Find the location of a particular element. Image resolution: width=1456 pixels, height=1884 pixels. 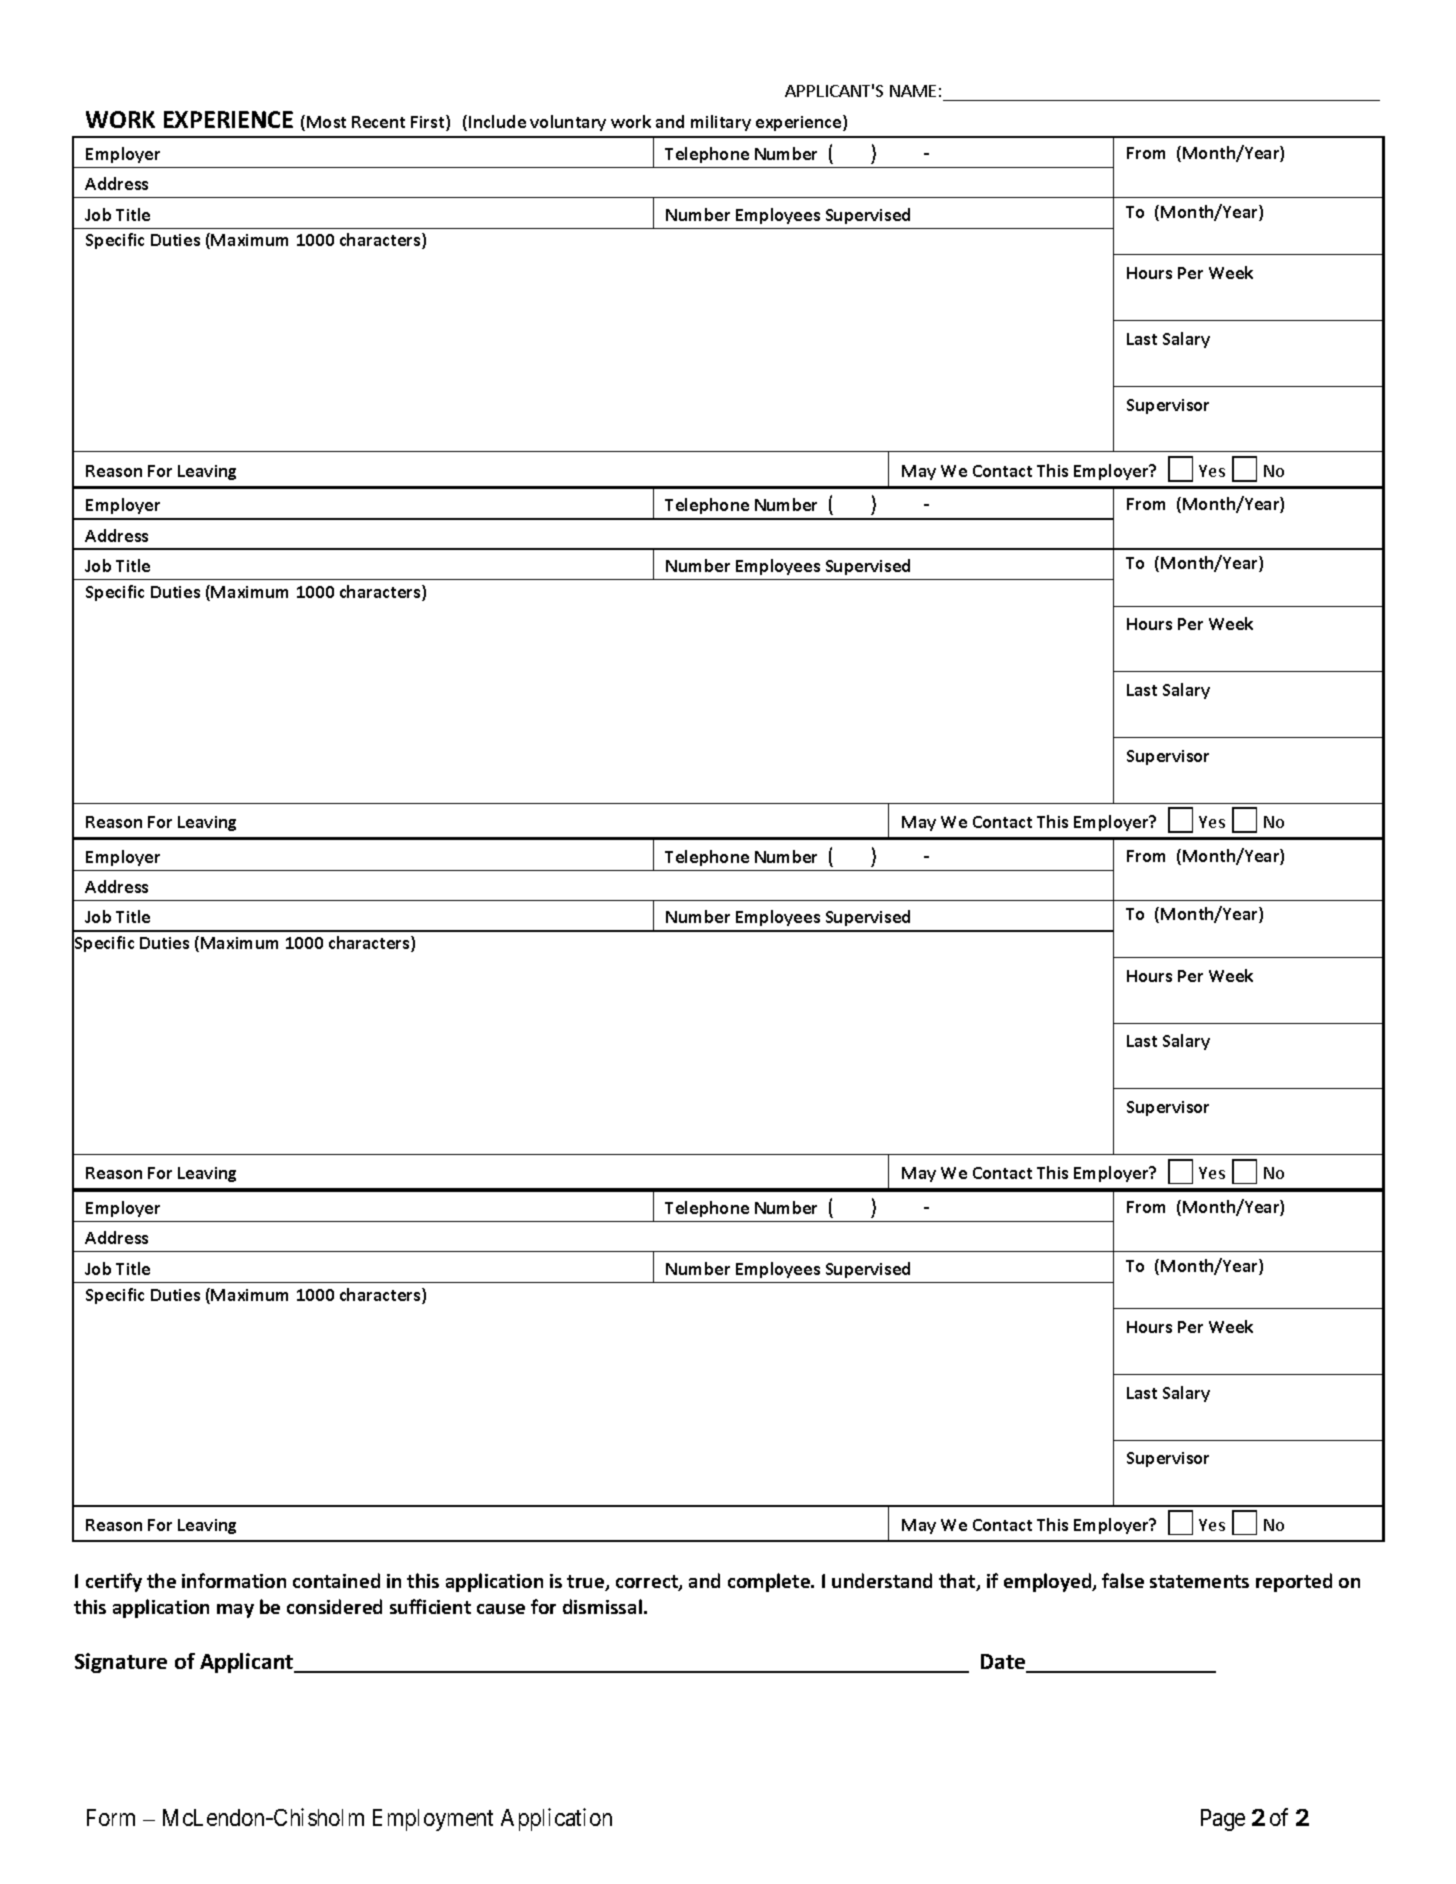

dismissal is located at coordinates (602, 1606).
